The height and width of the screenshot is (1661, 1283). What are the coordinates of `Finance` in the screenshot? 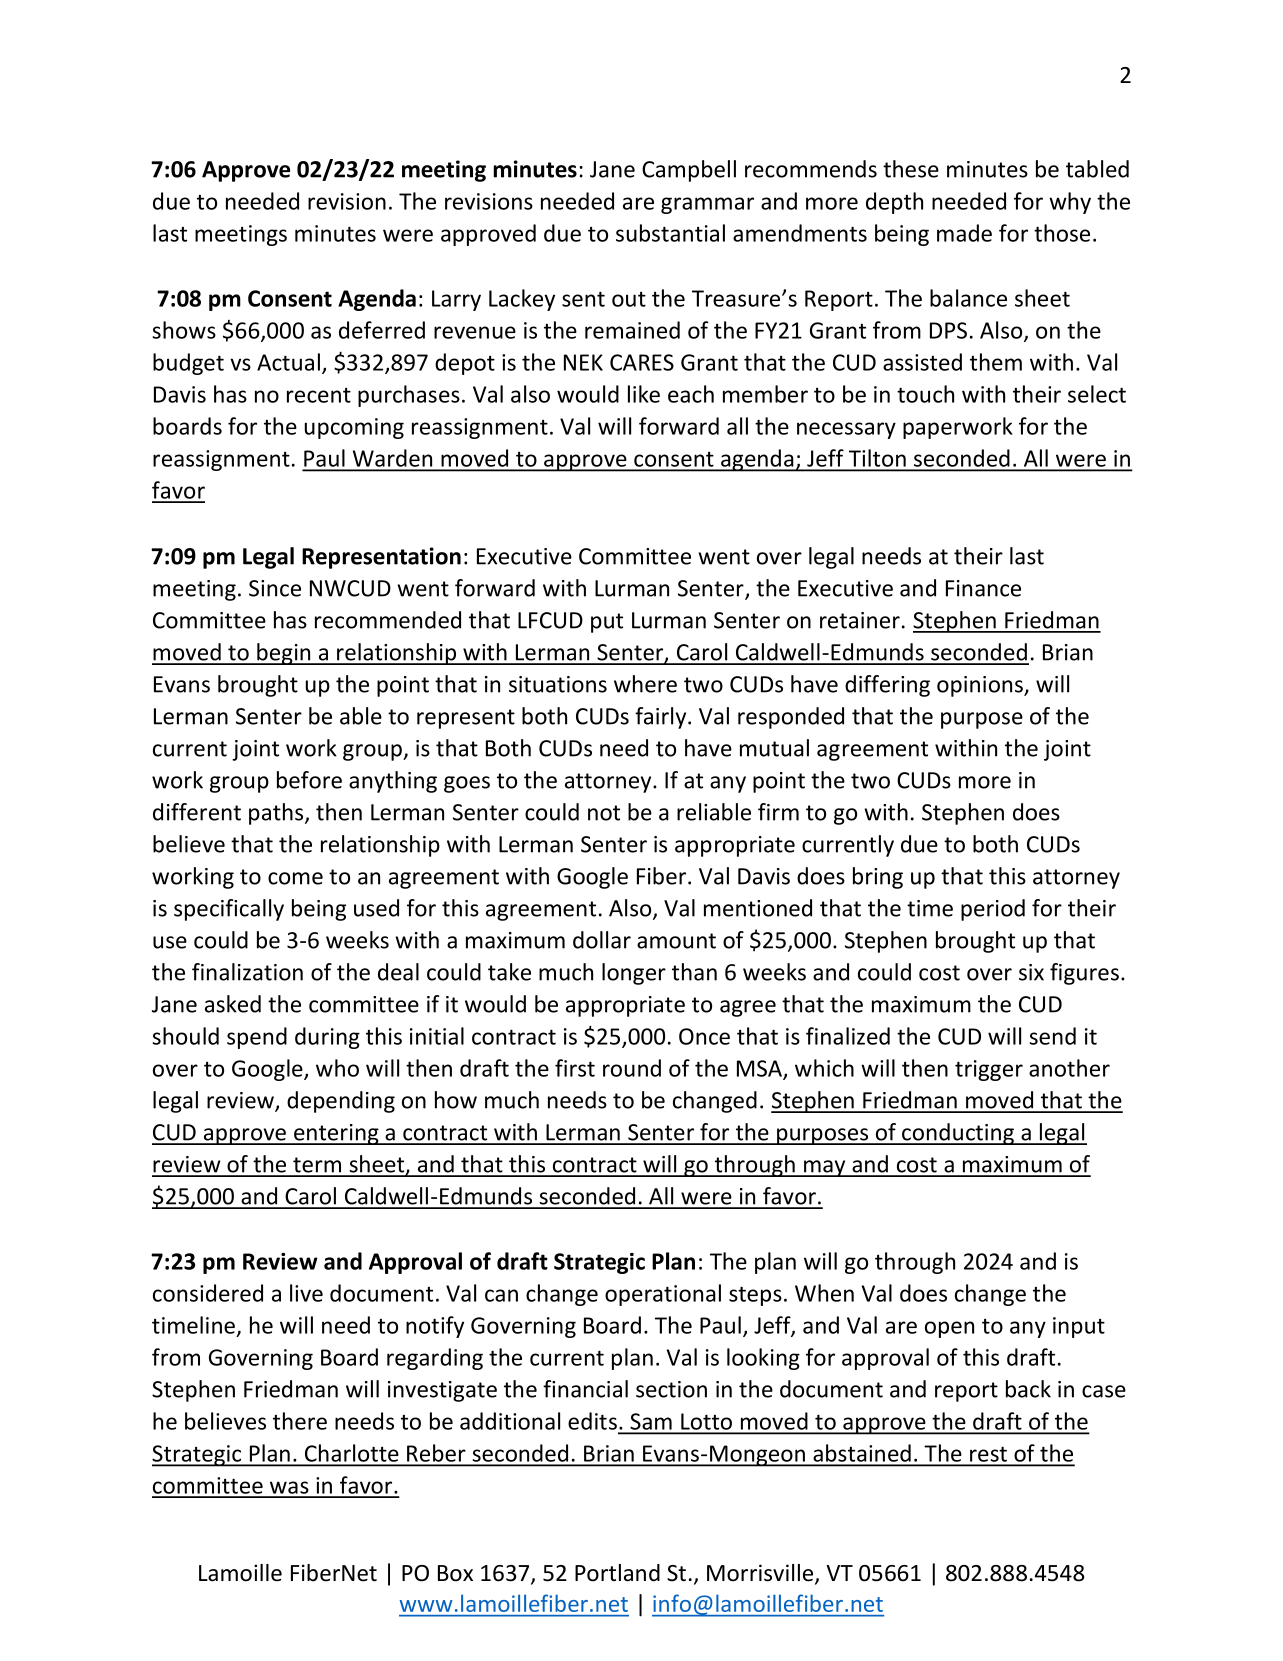 It's located at (983, 588).
